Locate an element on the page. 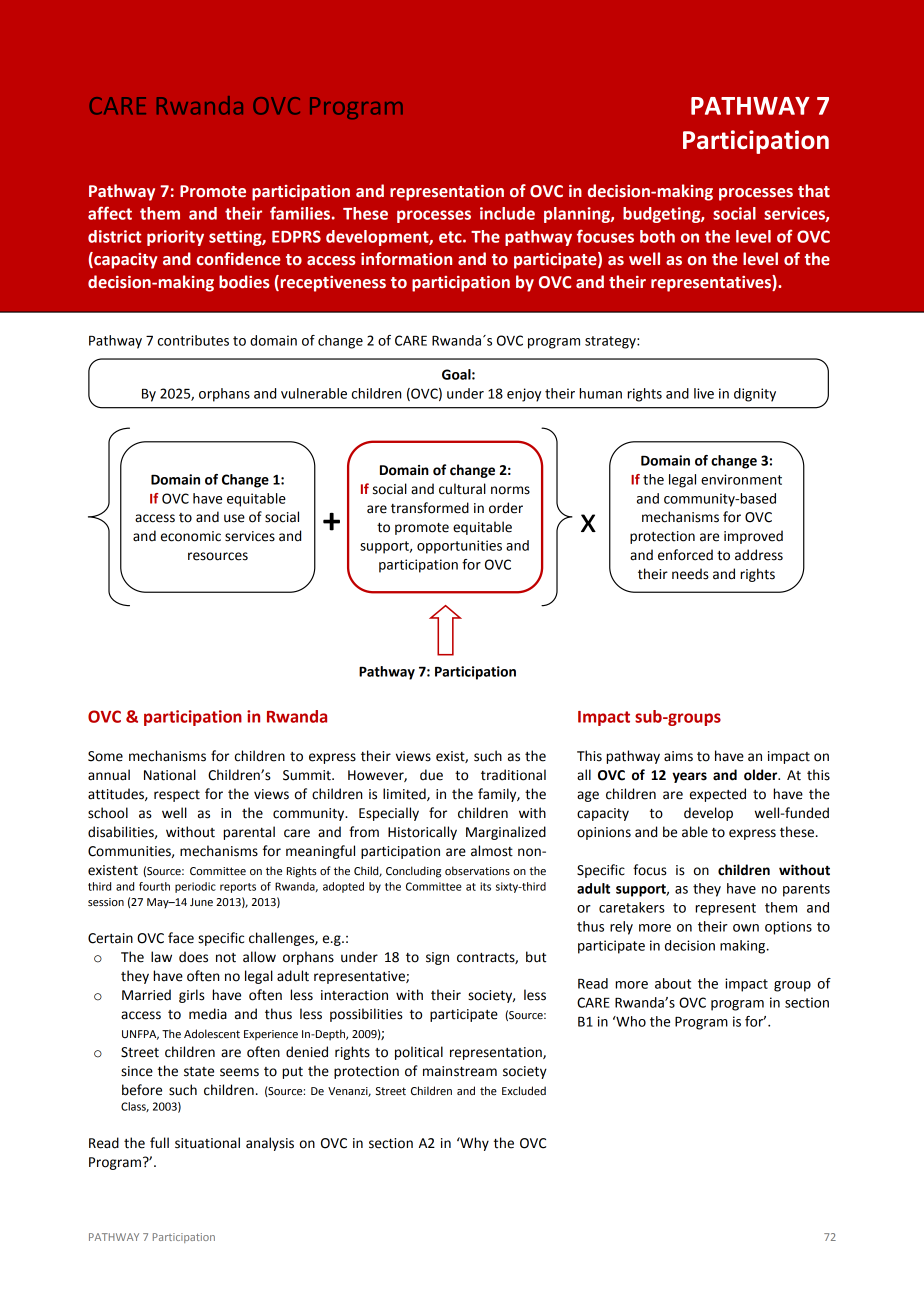  both is located at coordinates (657, 236).
